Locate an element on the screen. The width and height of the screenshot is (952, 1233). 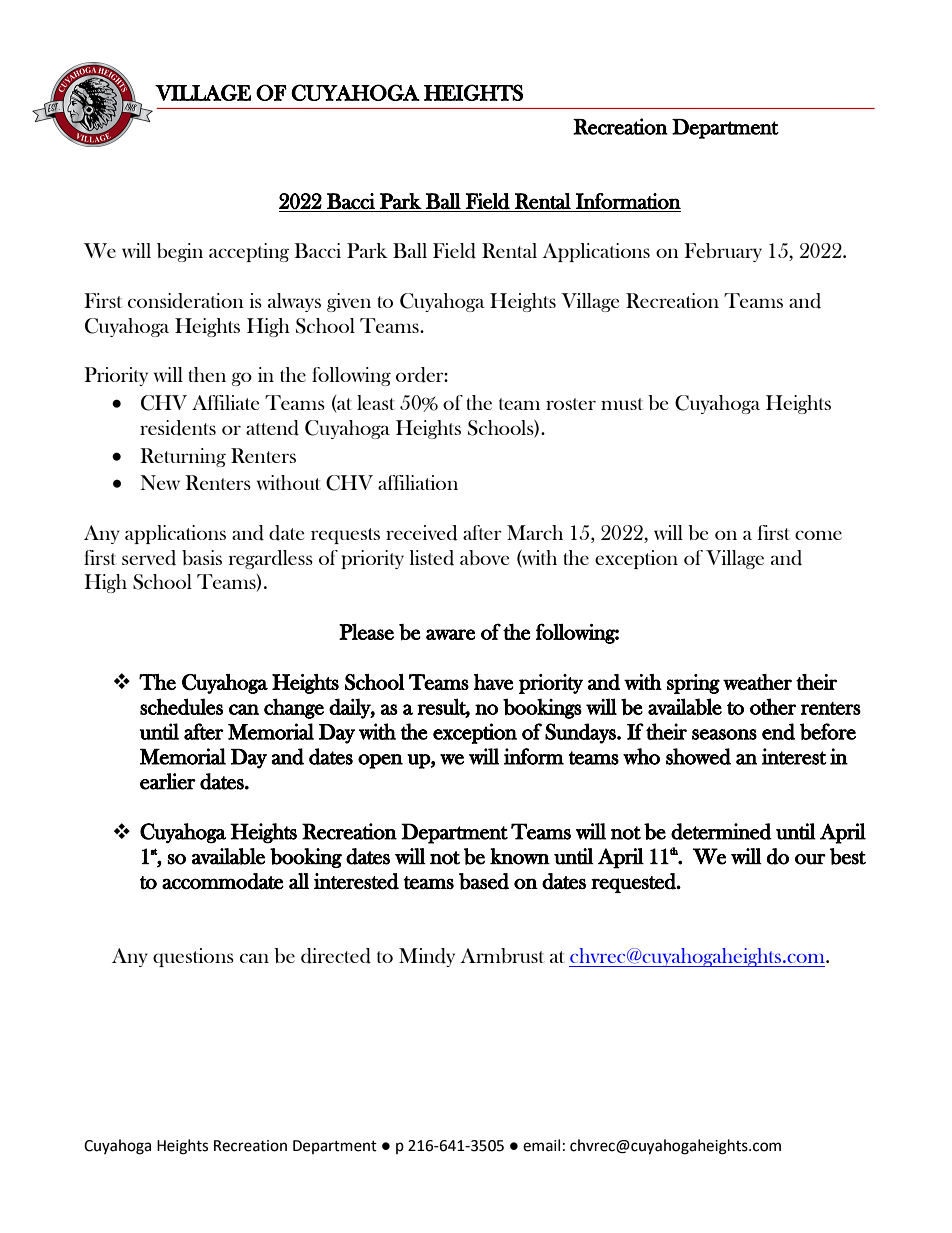
known is located at coordinates (520, 856).
